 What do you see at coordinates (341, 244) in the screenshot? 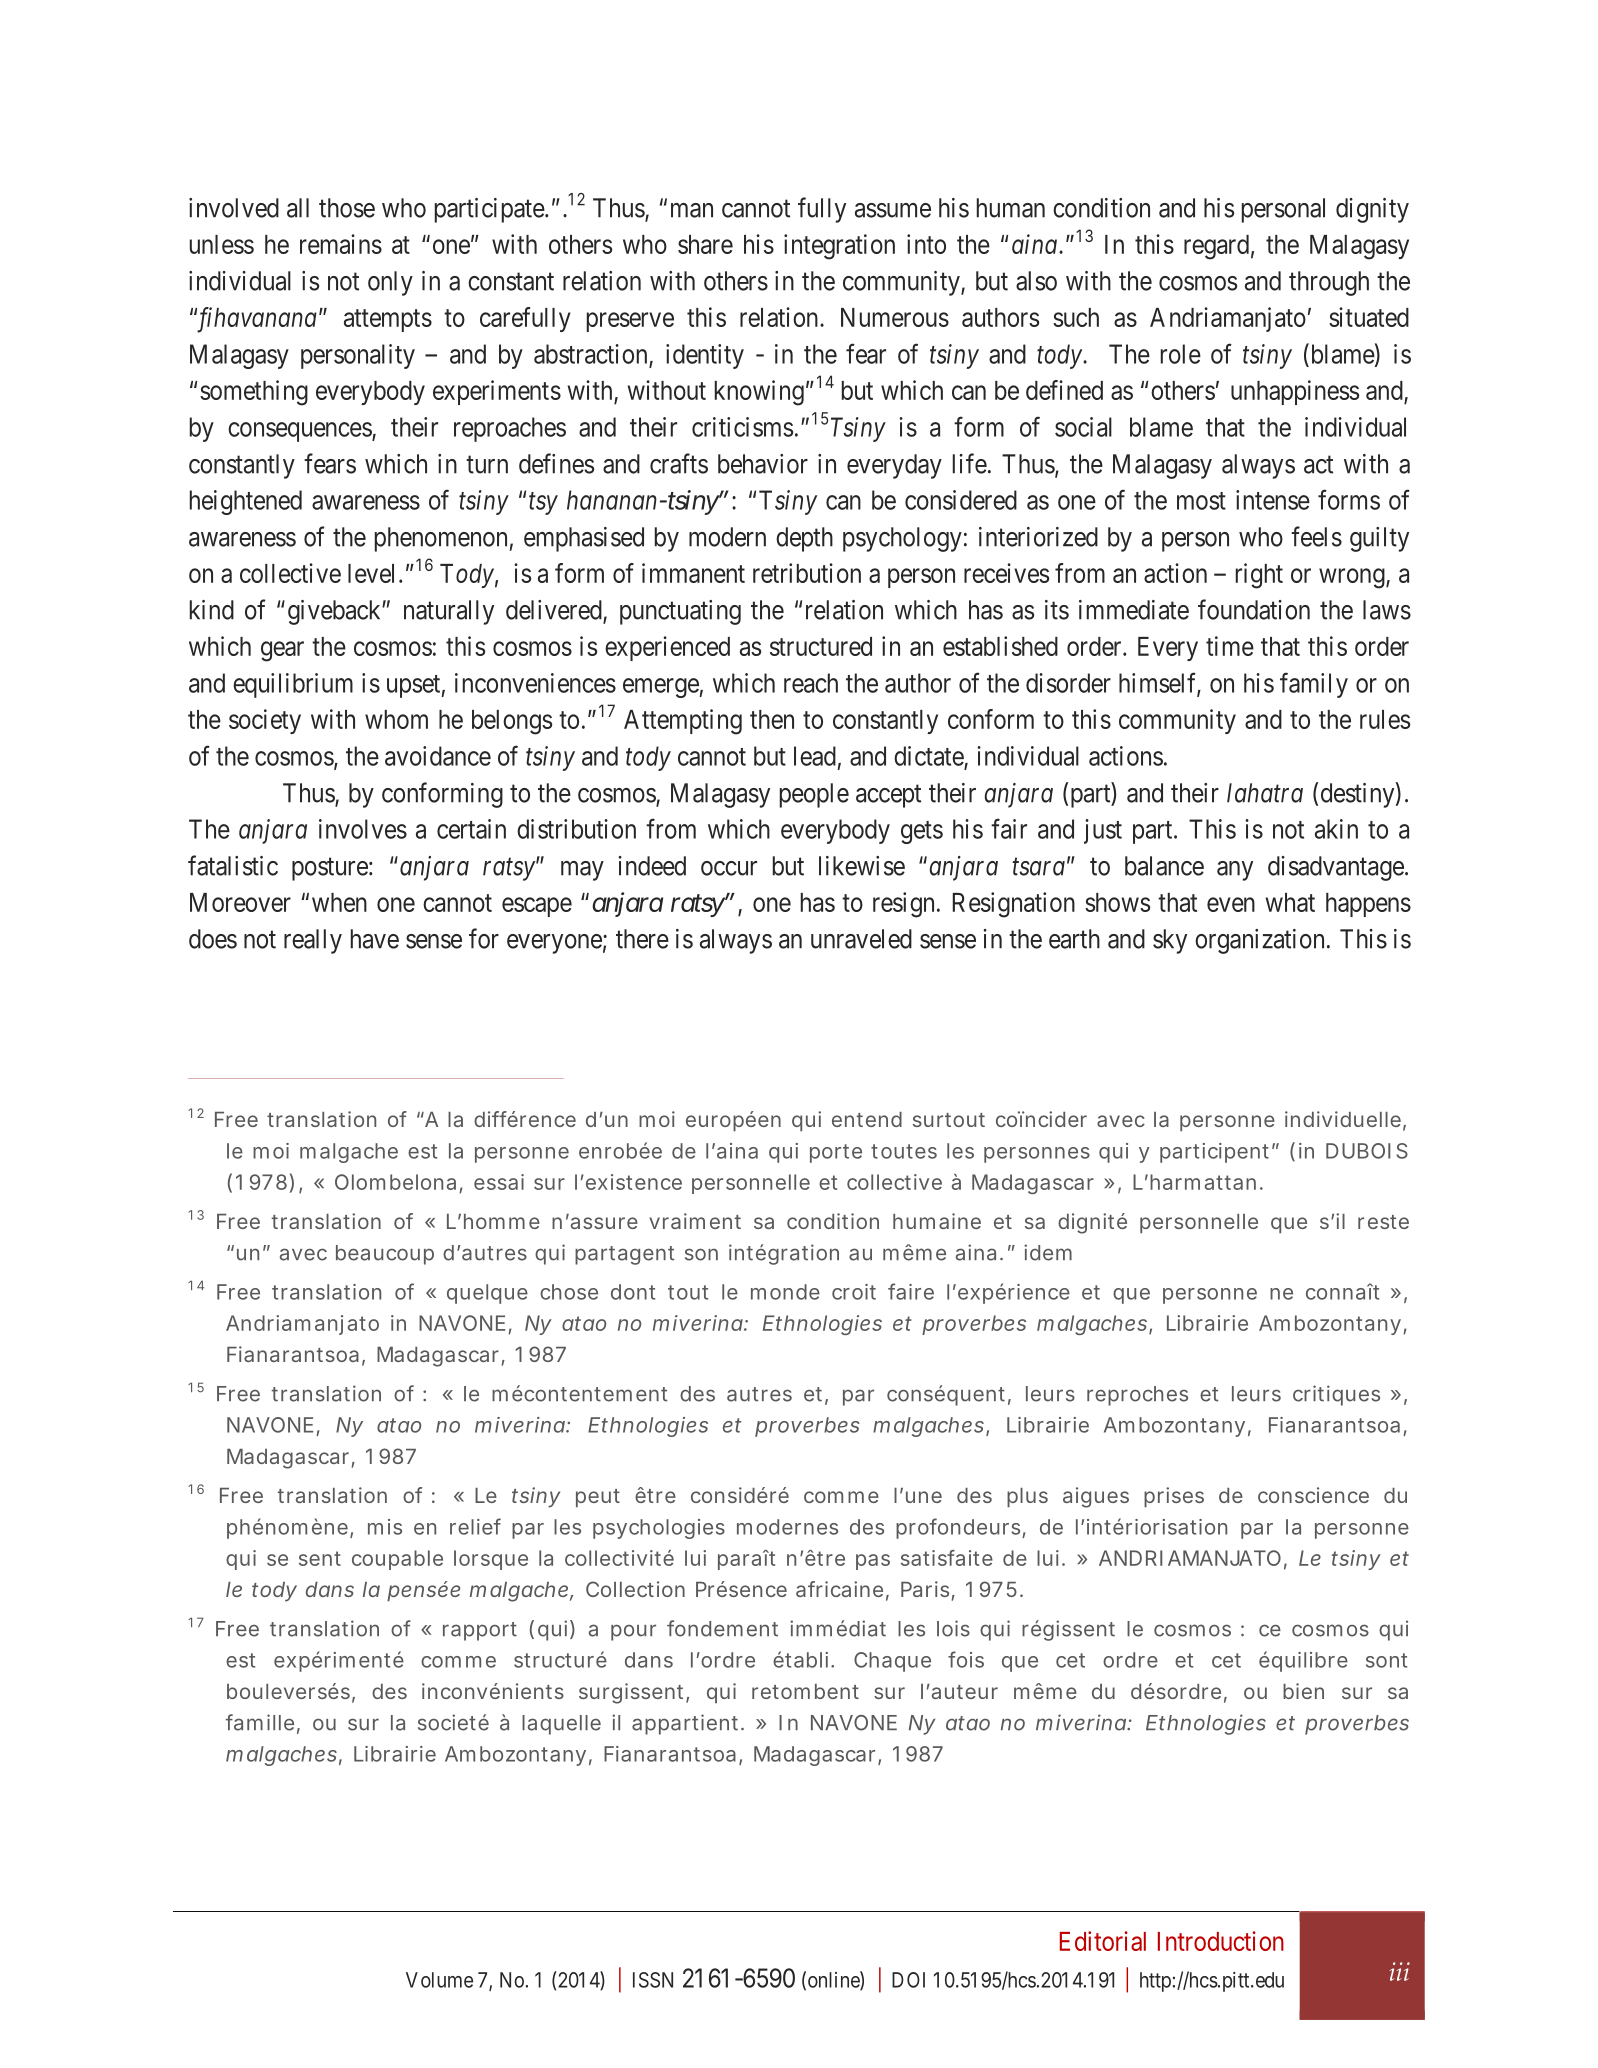
I see `remains` at bounding box center [341, 244].
